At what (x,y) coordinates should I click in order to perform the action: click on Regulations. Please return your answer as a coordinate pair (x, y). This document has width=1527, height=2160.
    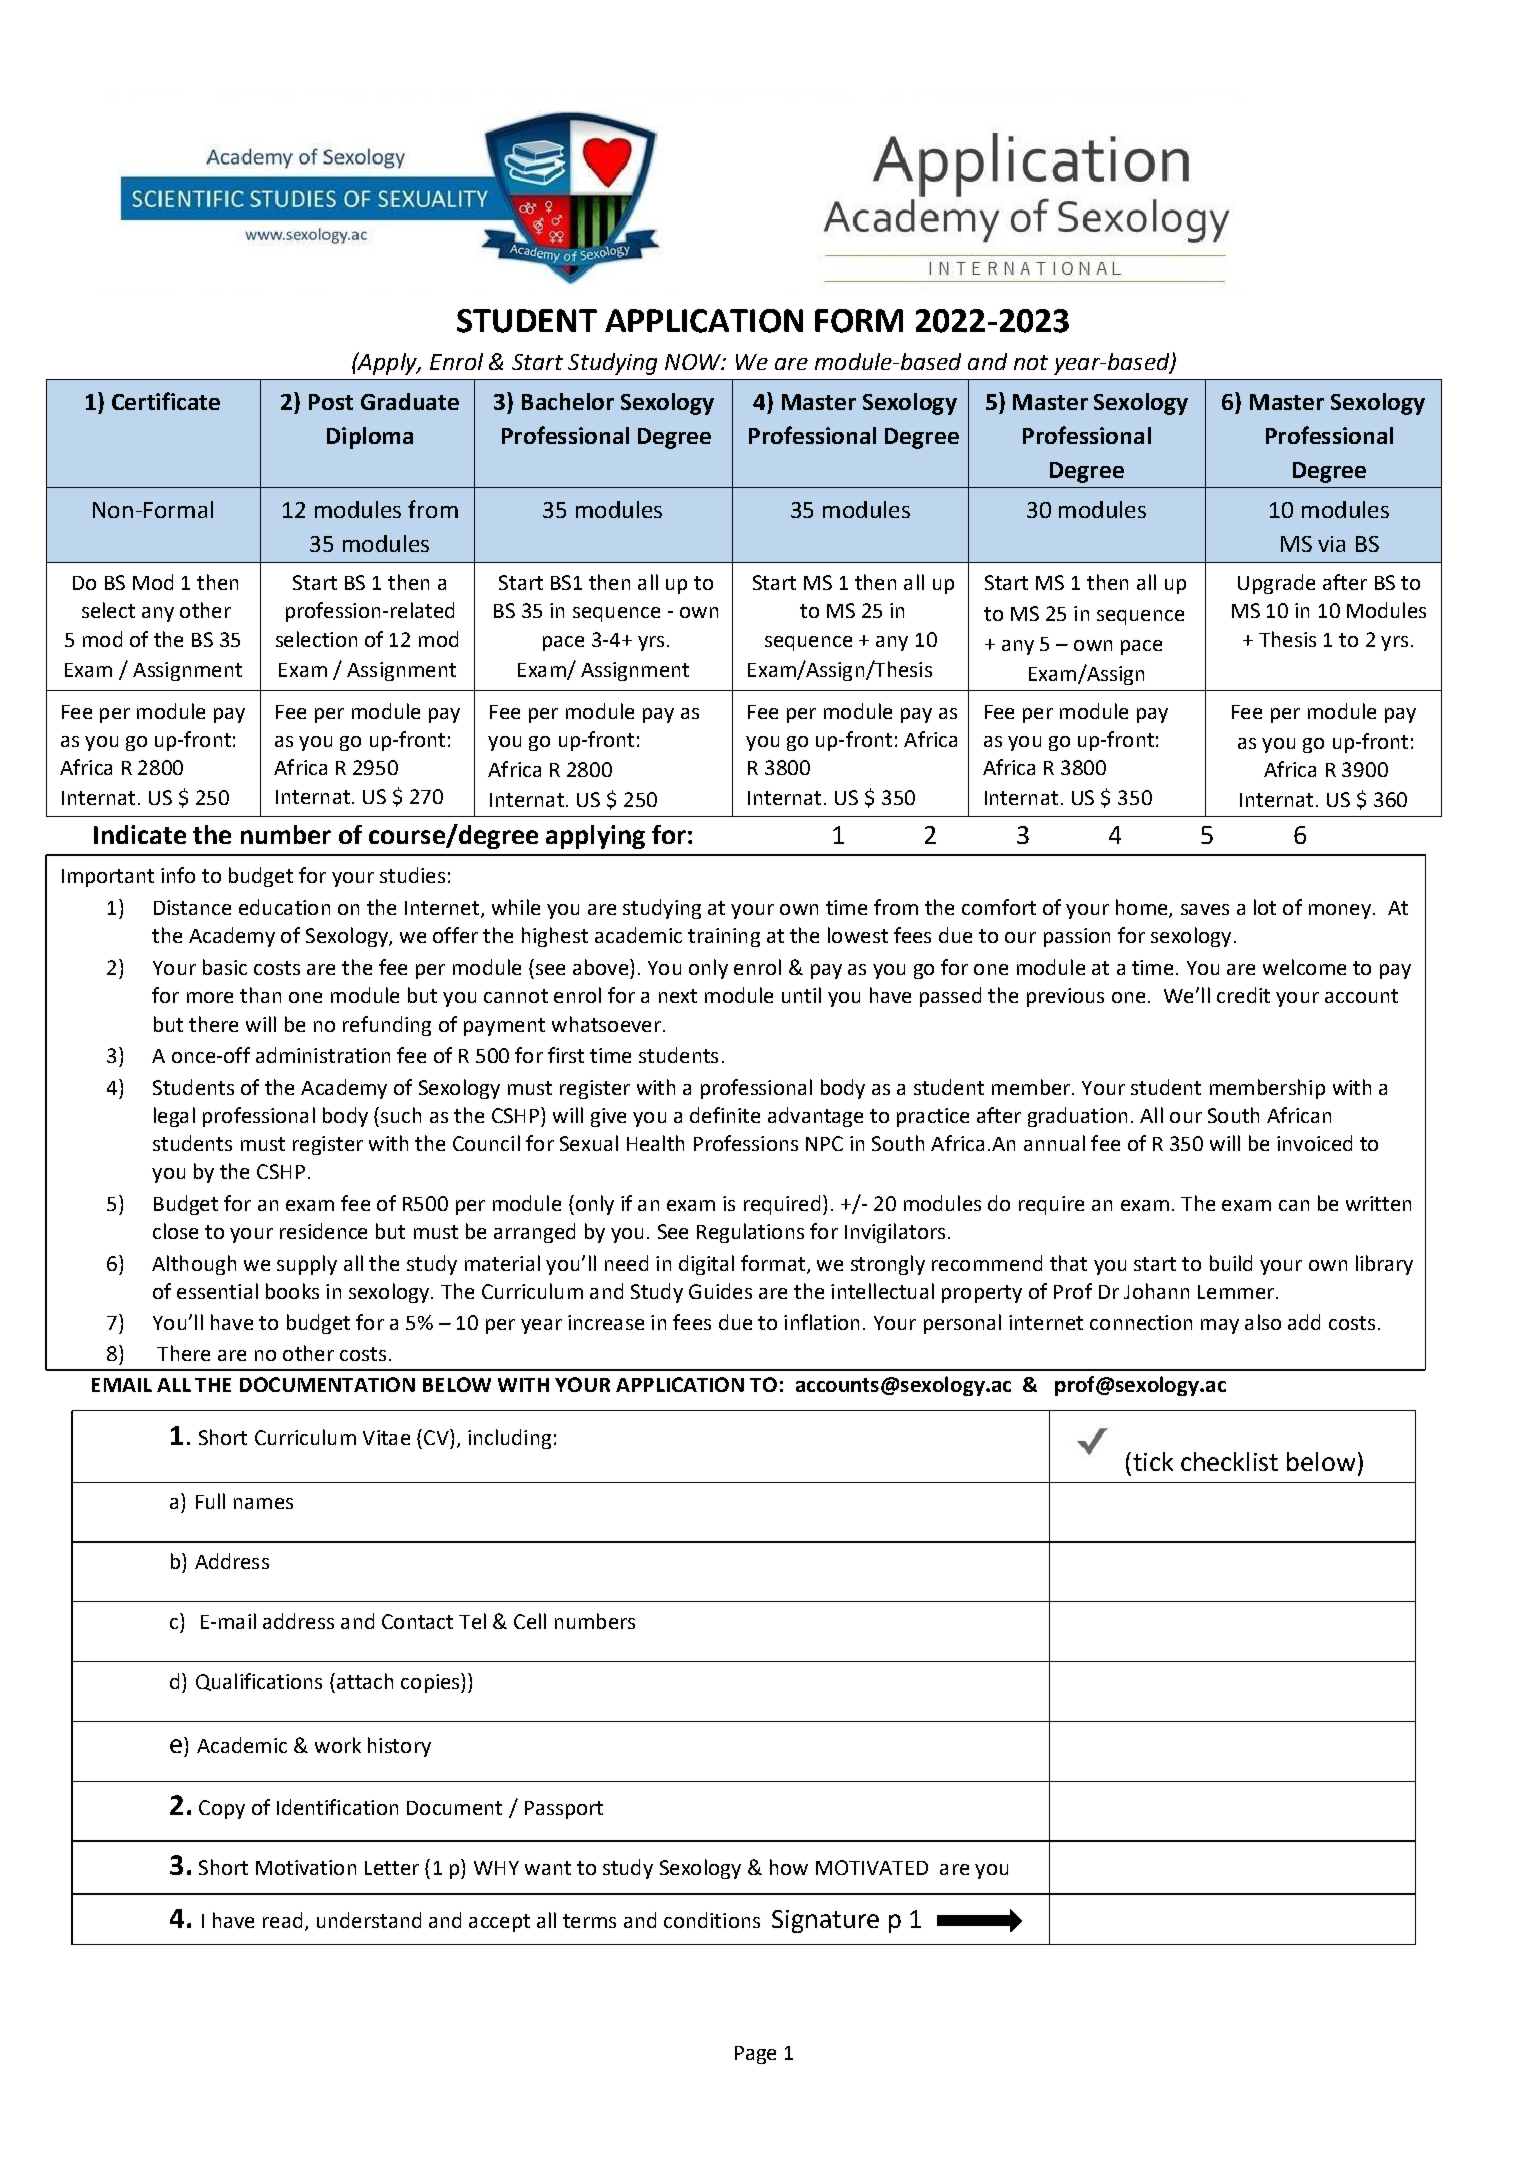
    Looking at the image, I should click on (750, 1233).
